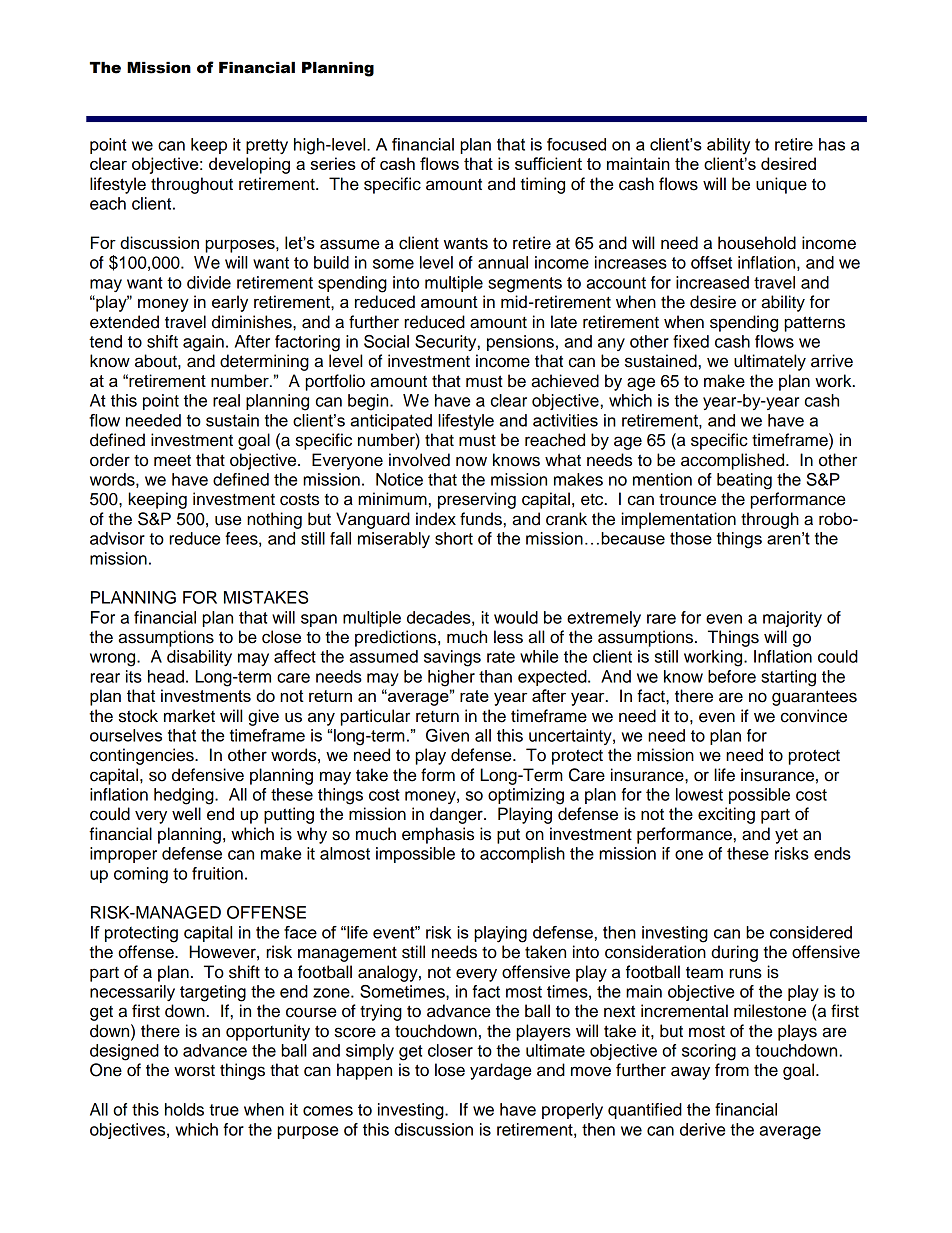  What do you see at coordinates (184, 1109) in the screenshot?
I see `holds` at bounding box center [184, 1109].
